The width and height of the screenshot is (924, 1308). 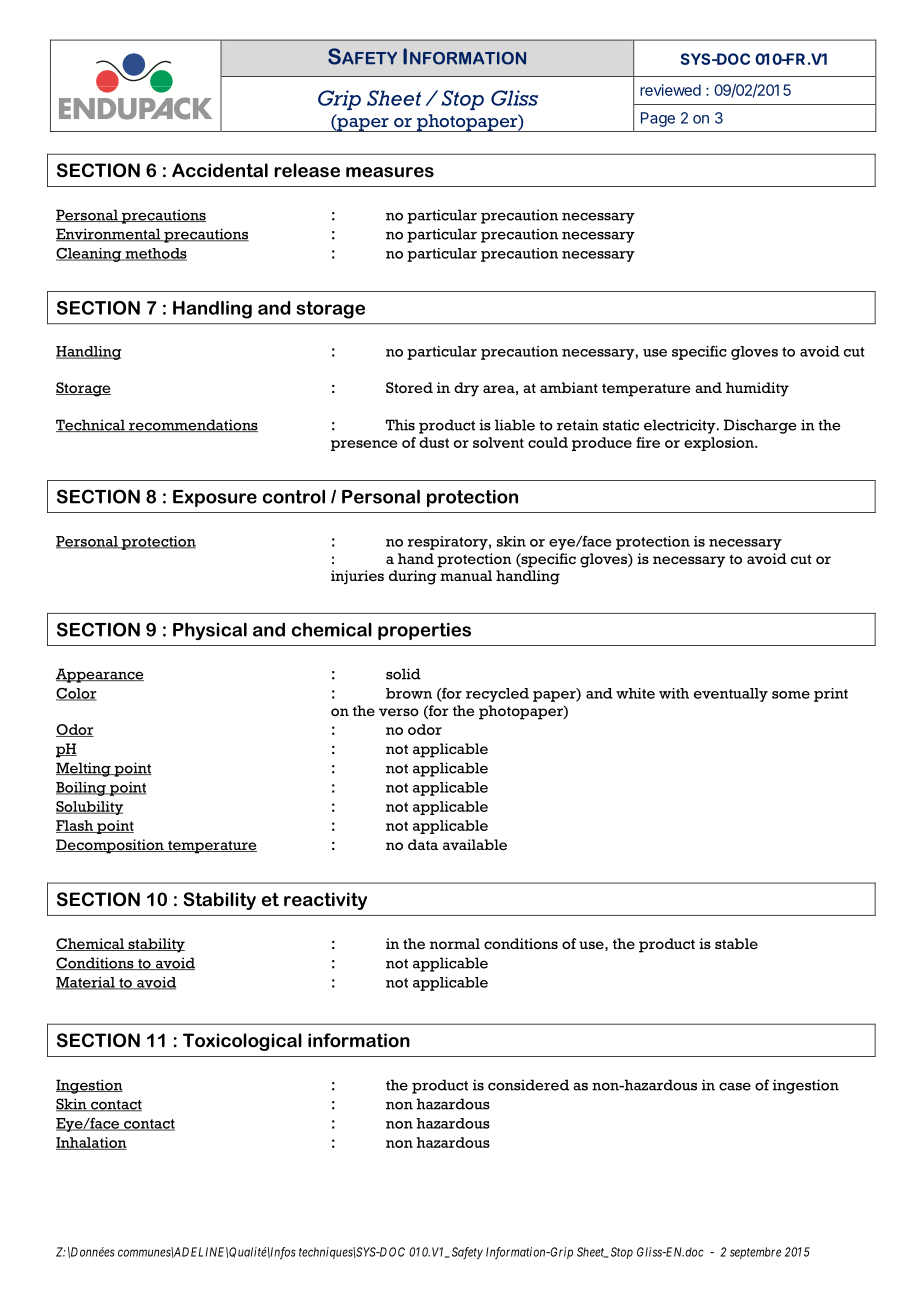 What do you see at coordinates (91, 1143) in the screenshot?
I see `Inhalation` at bounding box center [91, 1143].
